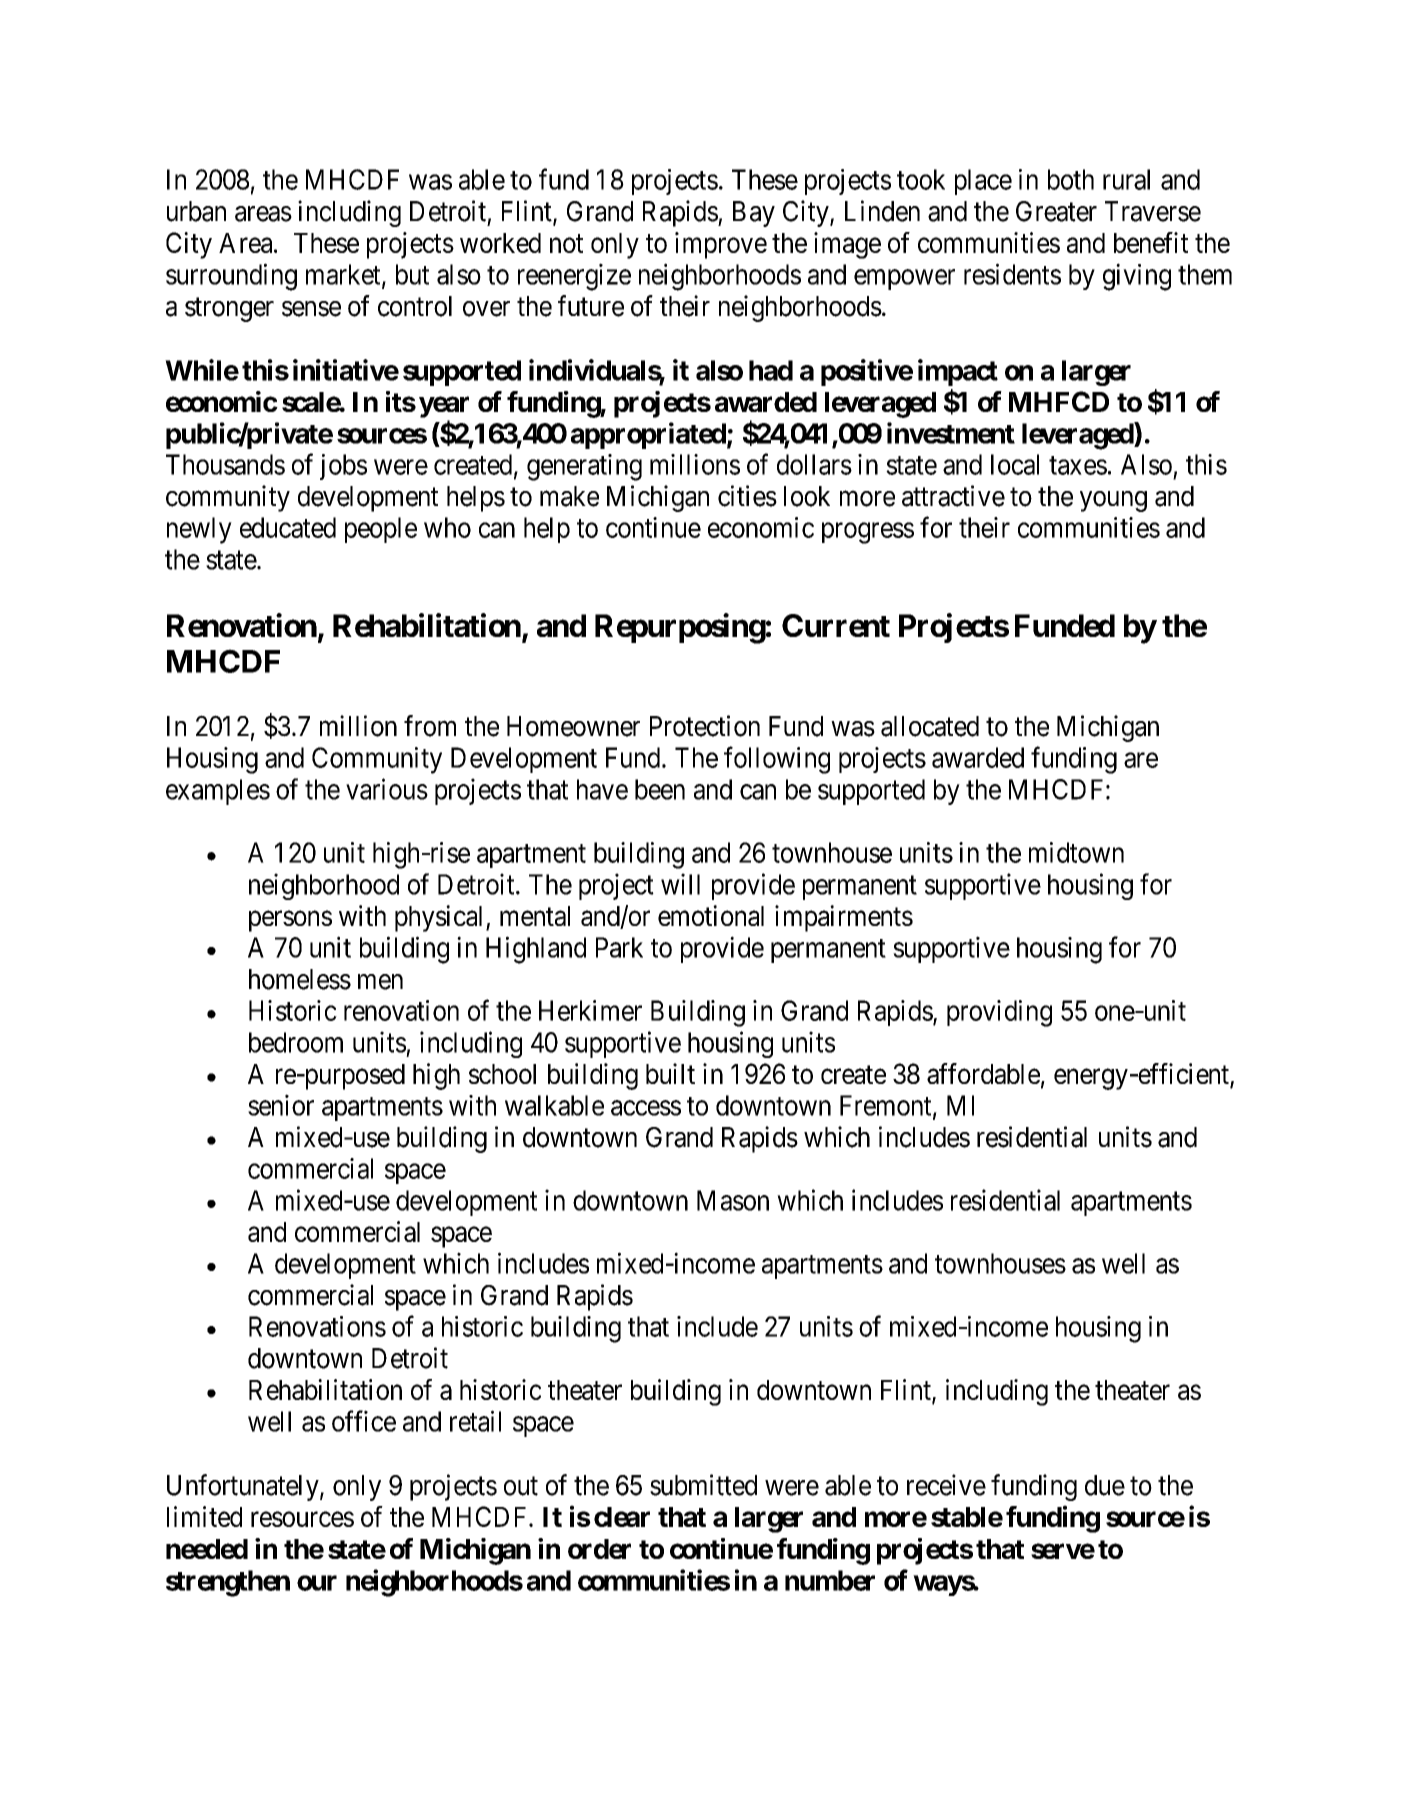 The image size is (1401, 1813). I want to click on cities, so click(747, 496).
